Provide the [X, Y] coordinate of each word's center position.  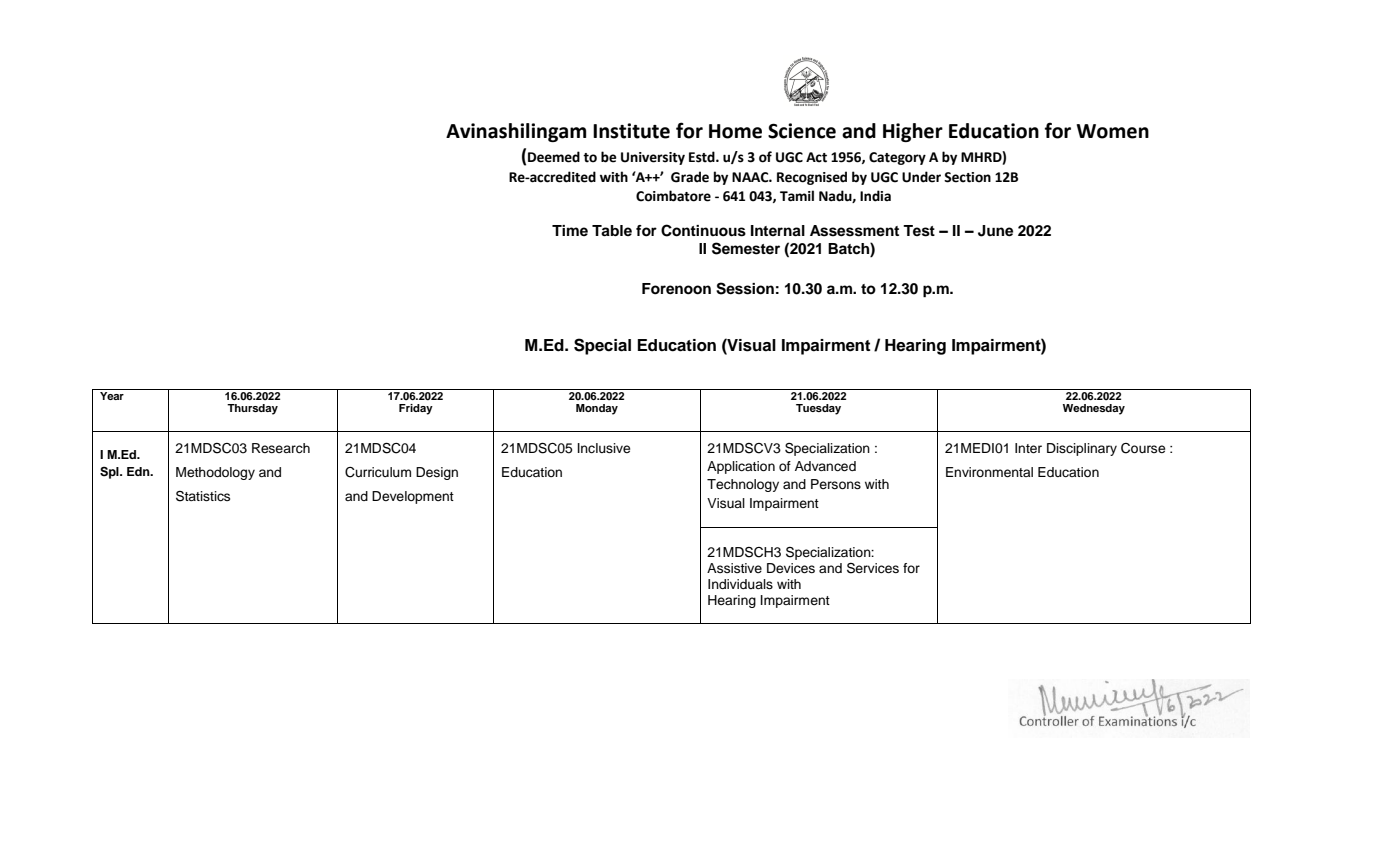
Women [1113, 131]
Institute [631, 131]
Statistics [203, 496]
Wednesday [1094, 409]
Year [112, 394]
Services [873, 568]
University [653, 158]
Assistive [734, 568]
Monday [597, 409]
